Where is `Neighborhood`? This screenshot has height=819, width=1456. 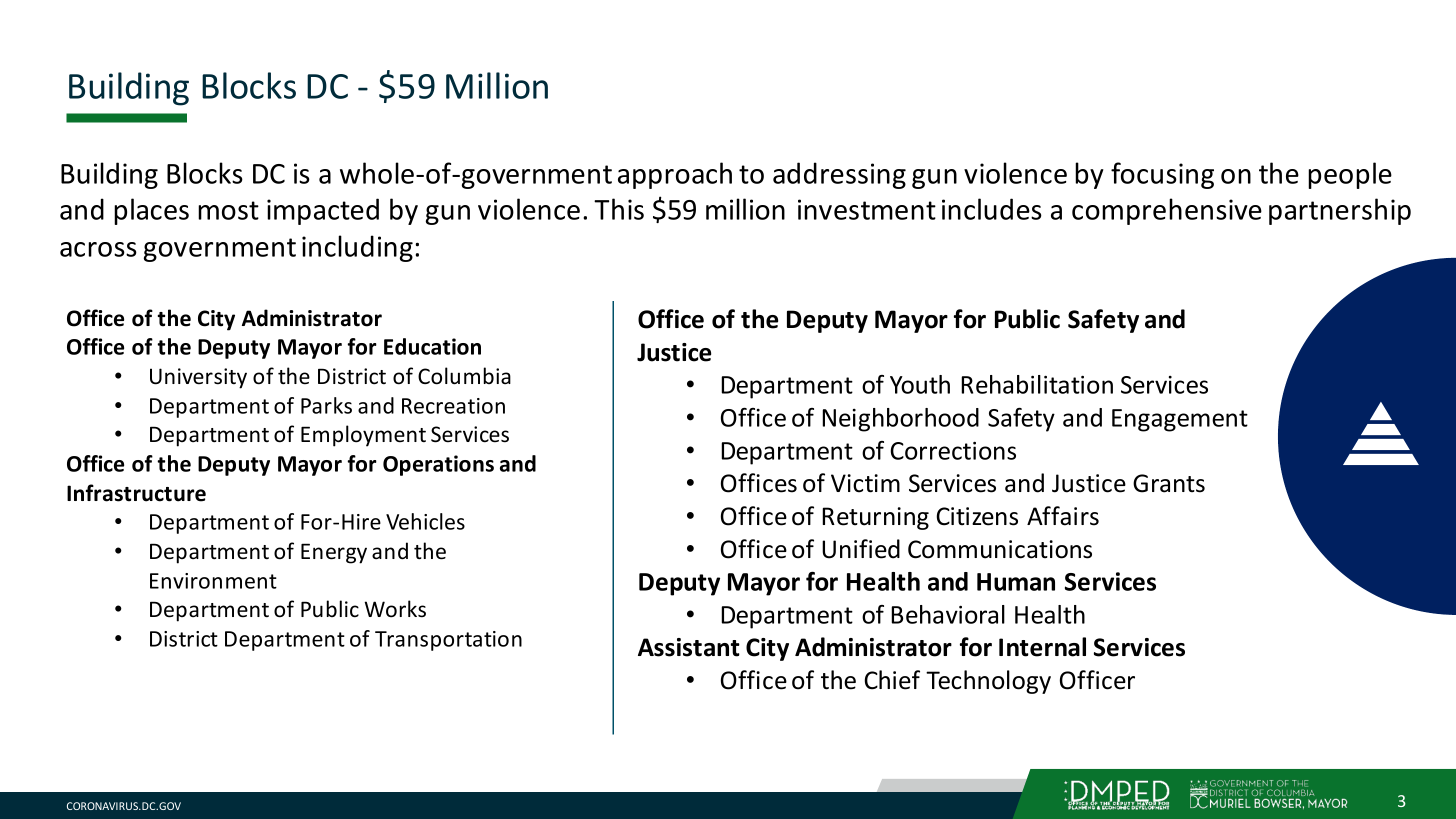 Neighborhood is located at coordinates (900, 420).
